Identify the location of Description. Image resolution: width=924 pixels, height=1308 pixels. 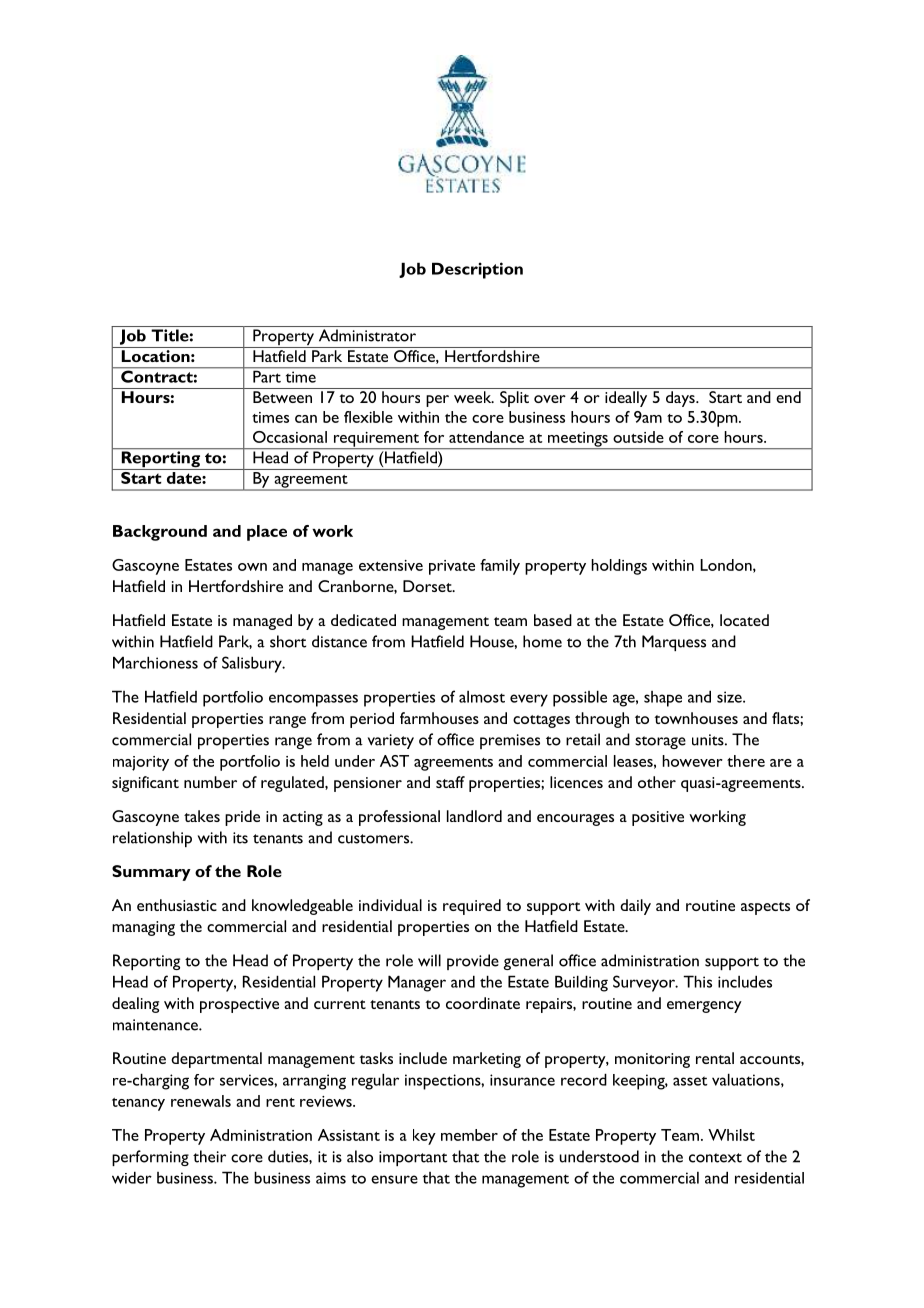
(477, 270).
